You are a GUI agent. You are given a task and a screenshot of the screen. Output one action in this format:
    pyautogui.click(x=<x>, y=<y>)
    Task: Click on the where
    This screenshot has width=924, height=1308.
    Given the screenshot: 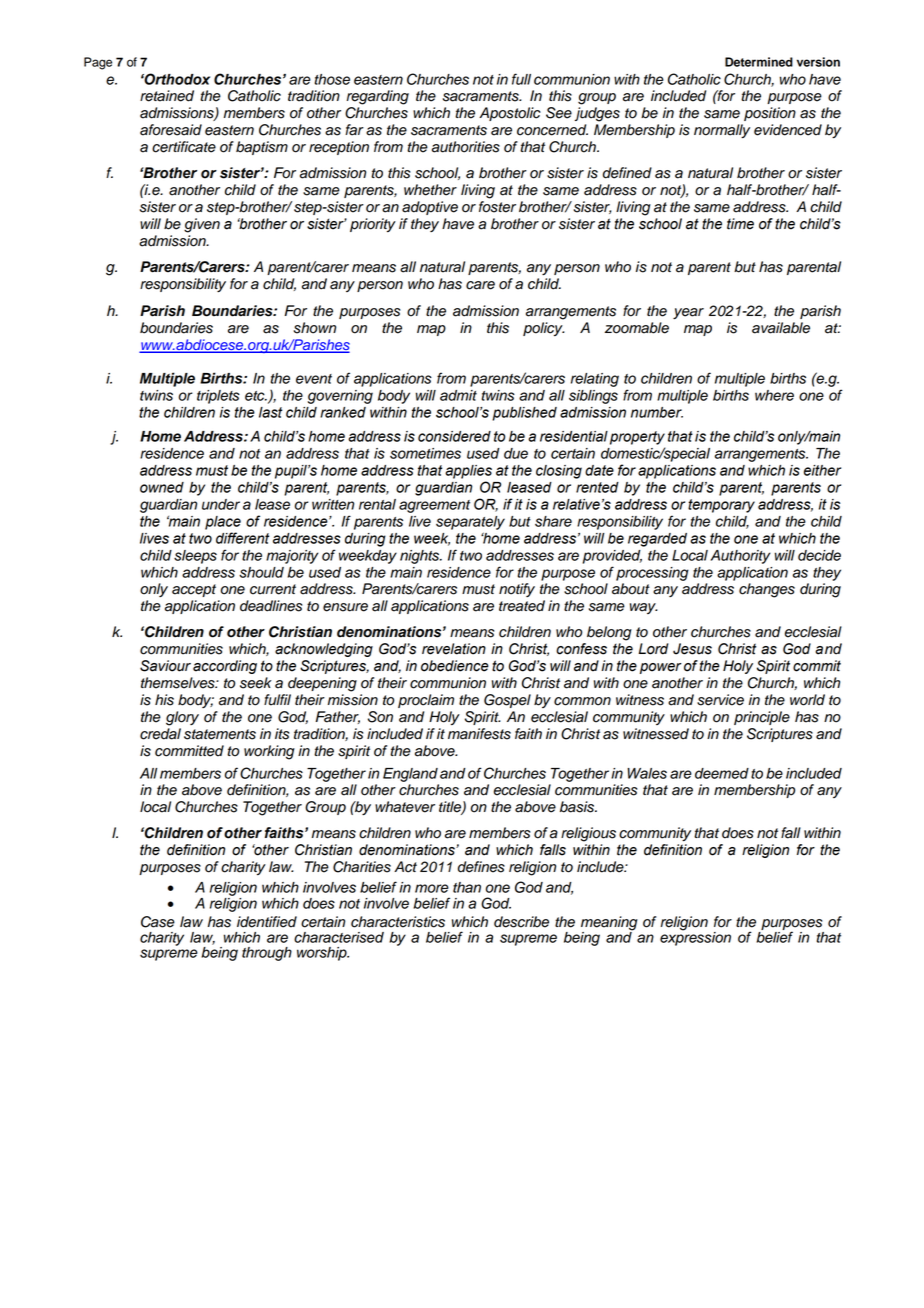 What is the action you would take?
    pyautogui.click(x=774, y=395)
